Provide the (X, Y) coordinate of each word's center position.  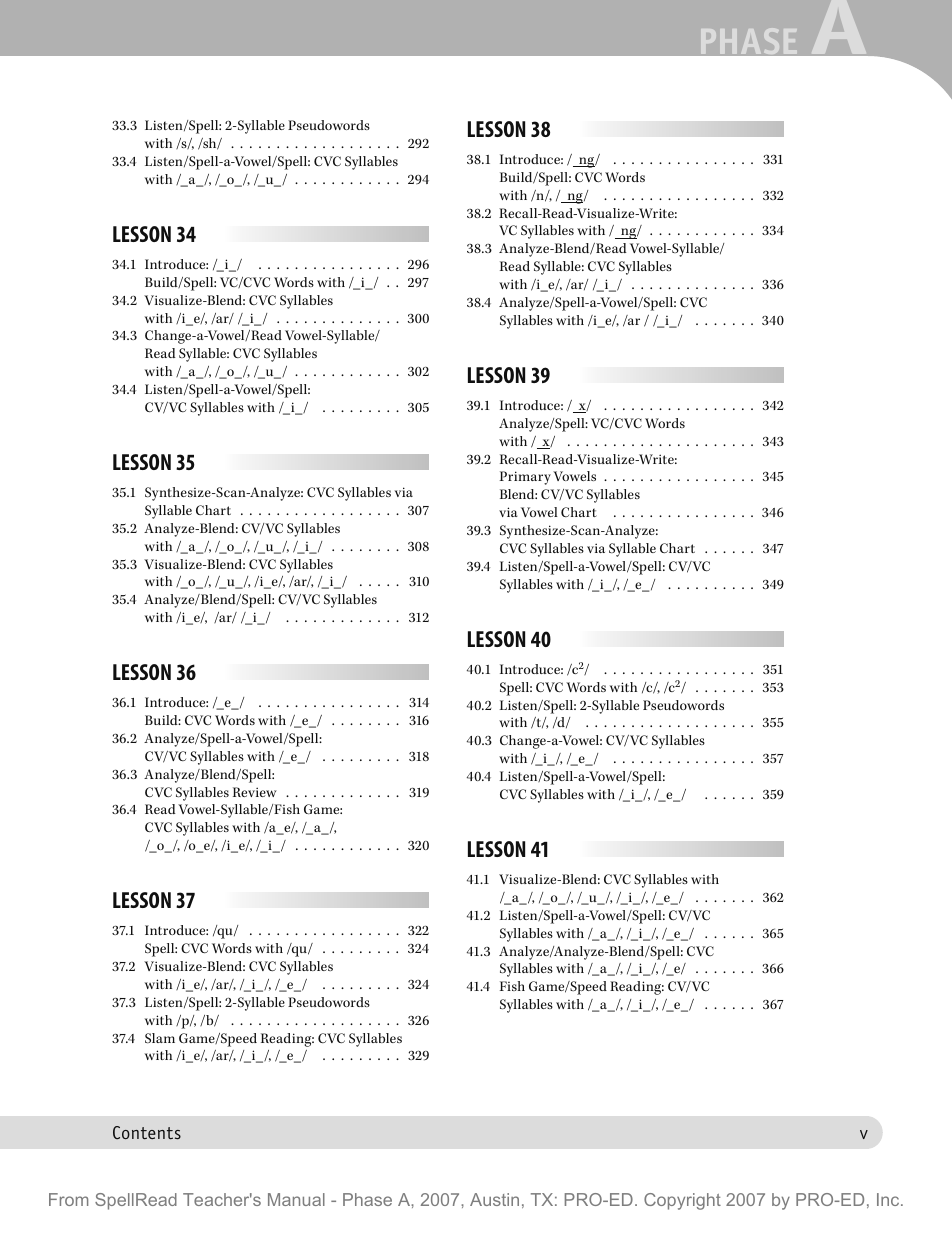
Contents (147, 1132)
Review (255, 792)
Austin (494, 1199)
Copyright (682, 1201)
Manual (296, 1199)
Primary (525, 478)
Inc (889, 1199)
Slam (160, 1038)
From (68, 1199)
